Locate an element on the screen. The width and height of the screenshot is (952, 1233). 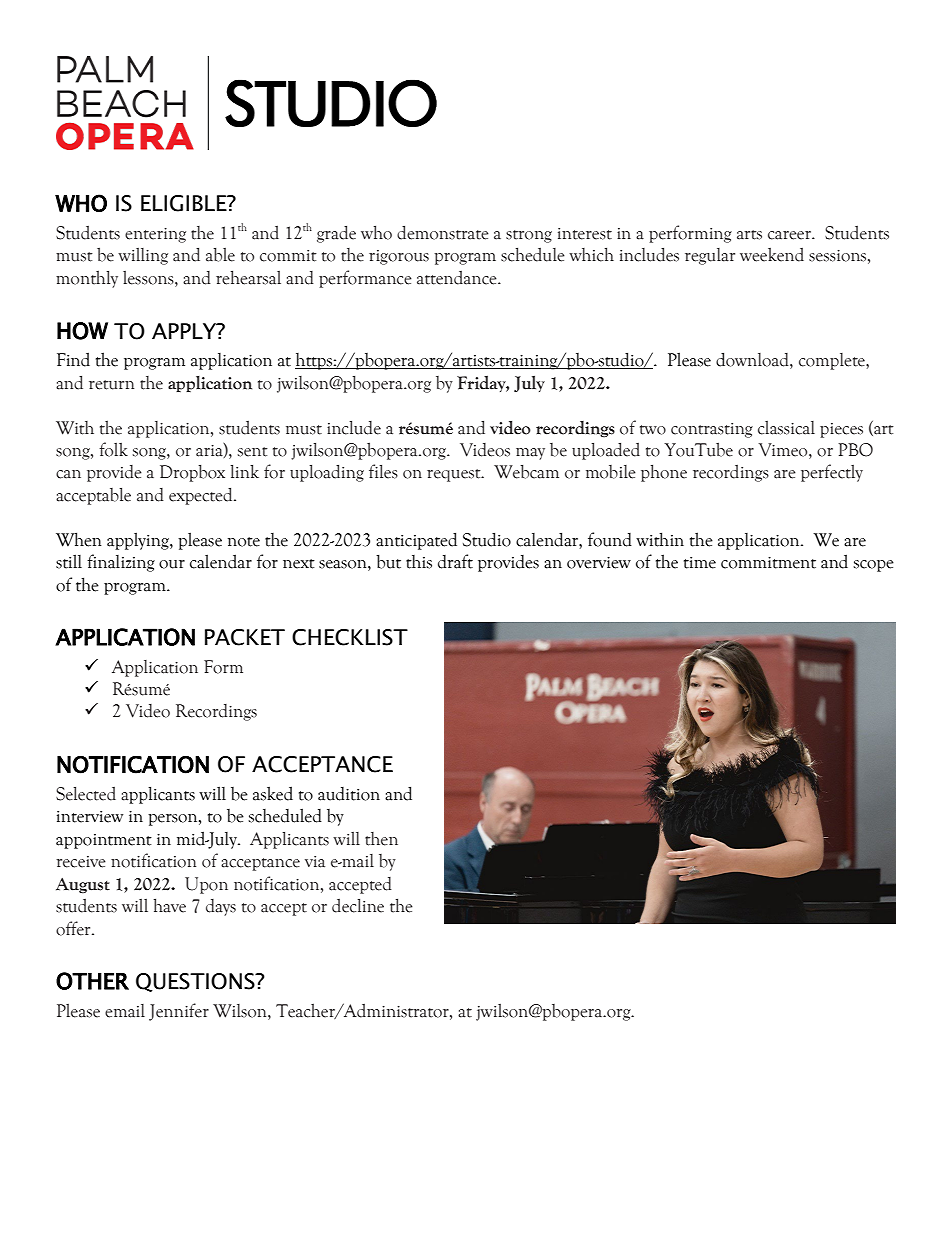
then is located at coordinates (381, 839).
